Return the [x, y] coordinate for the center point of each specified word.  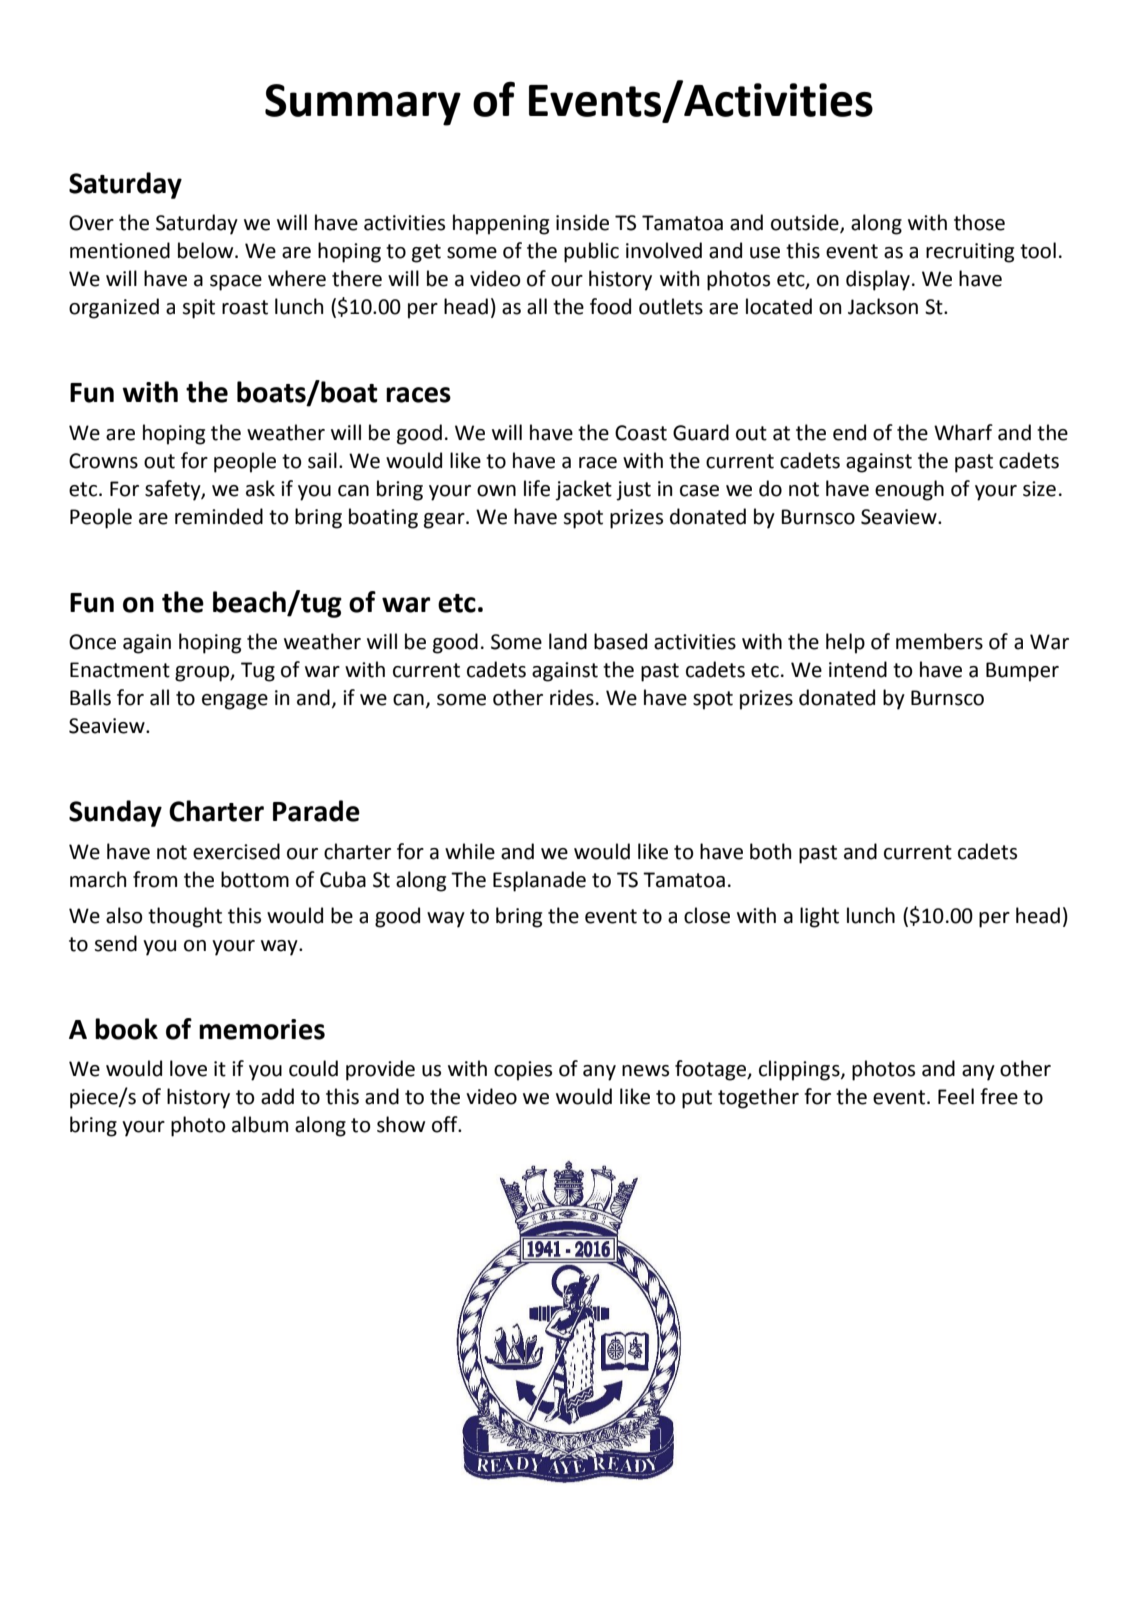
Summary [363, 105]
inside [582, 222]
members [939, 641]
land [568, 641]
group [203, 674]
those [979, 222]
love [188, 1068]
